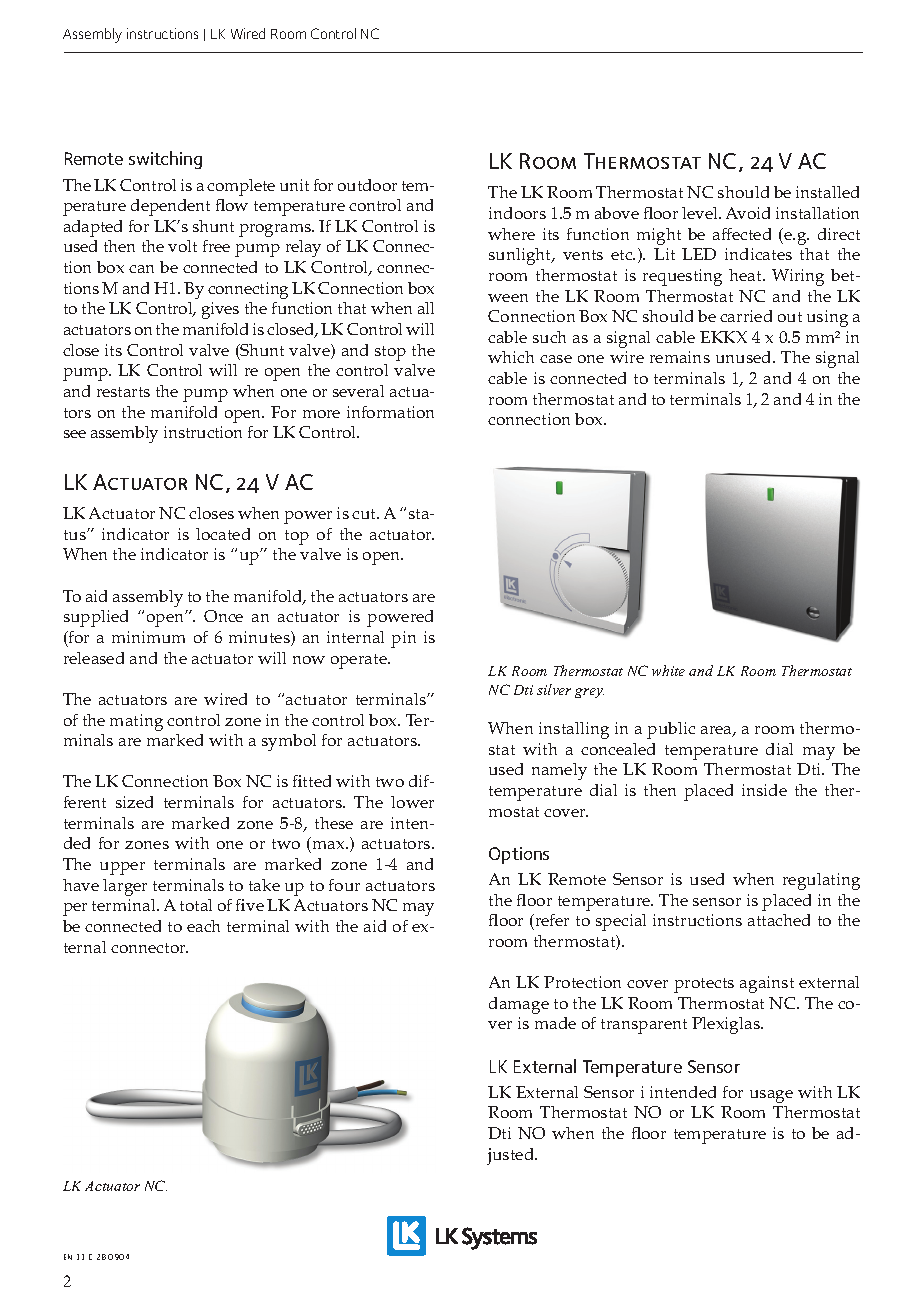 The width and height of the image is (924, 1311). What do you see at coordinates (123, 392) in the image?
I see `restarts` at bounding box center [123, 392].
